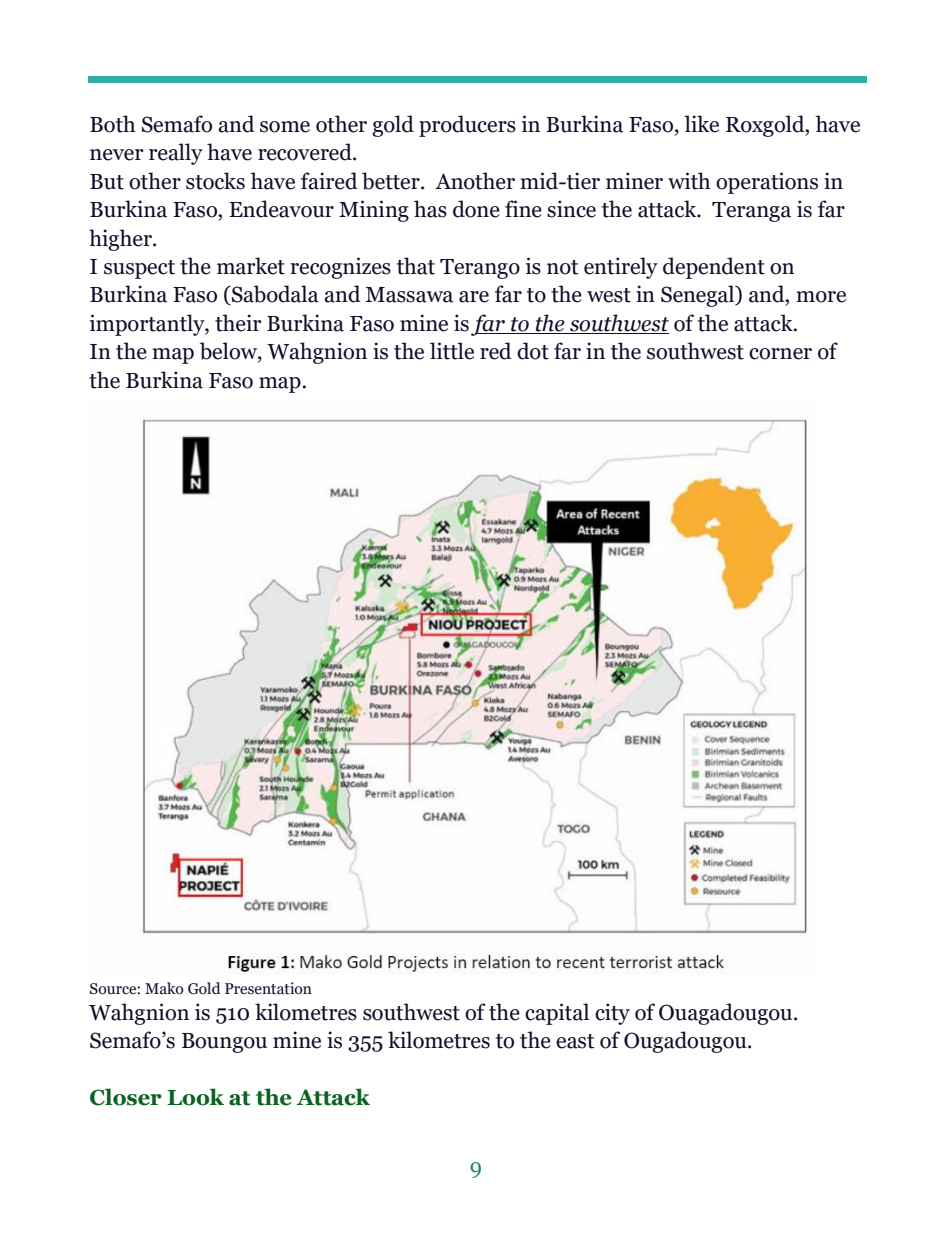  Describe the element at coordinates (575, 1041) in the screenshot. I see `east` at that location.
